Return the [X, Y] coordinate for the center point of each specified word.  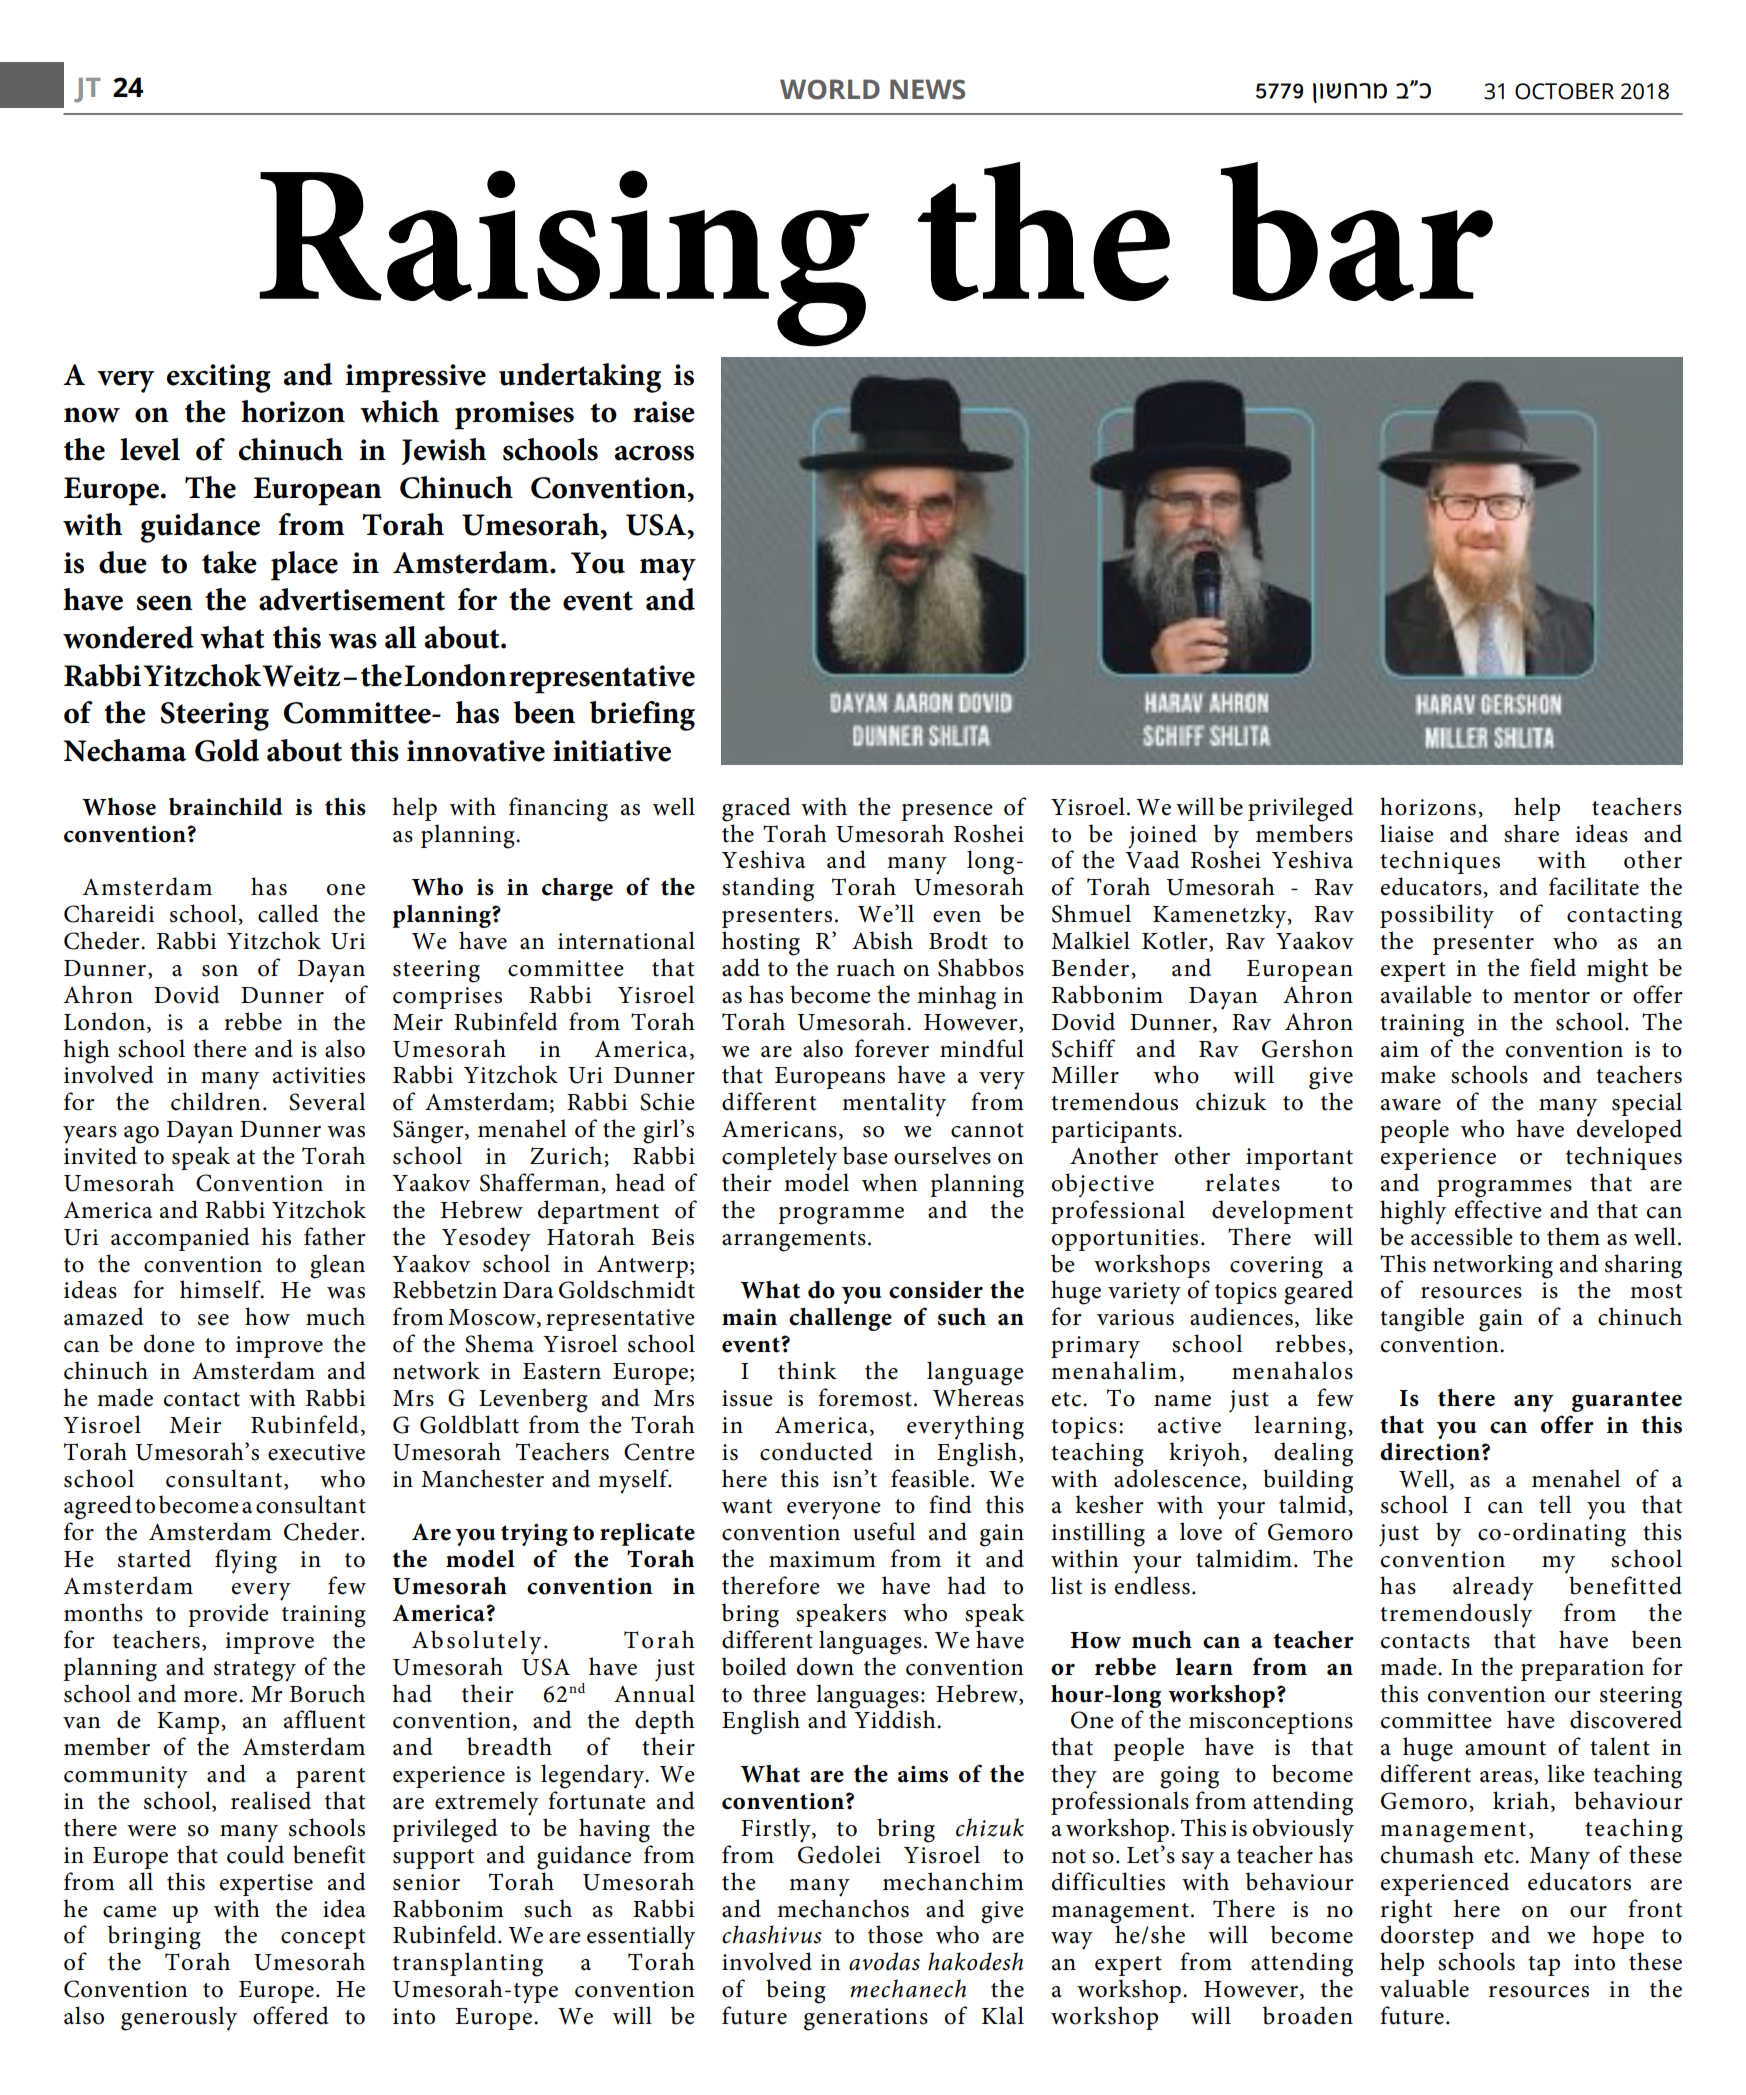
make [1408, 1074]
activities [319, 1075]
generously [179, 2018]
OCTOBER [1564, 91]
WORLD [830, 89]
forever [892, 1048]
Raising [564, 258]
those [895, 1934]
